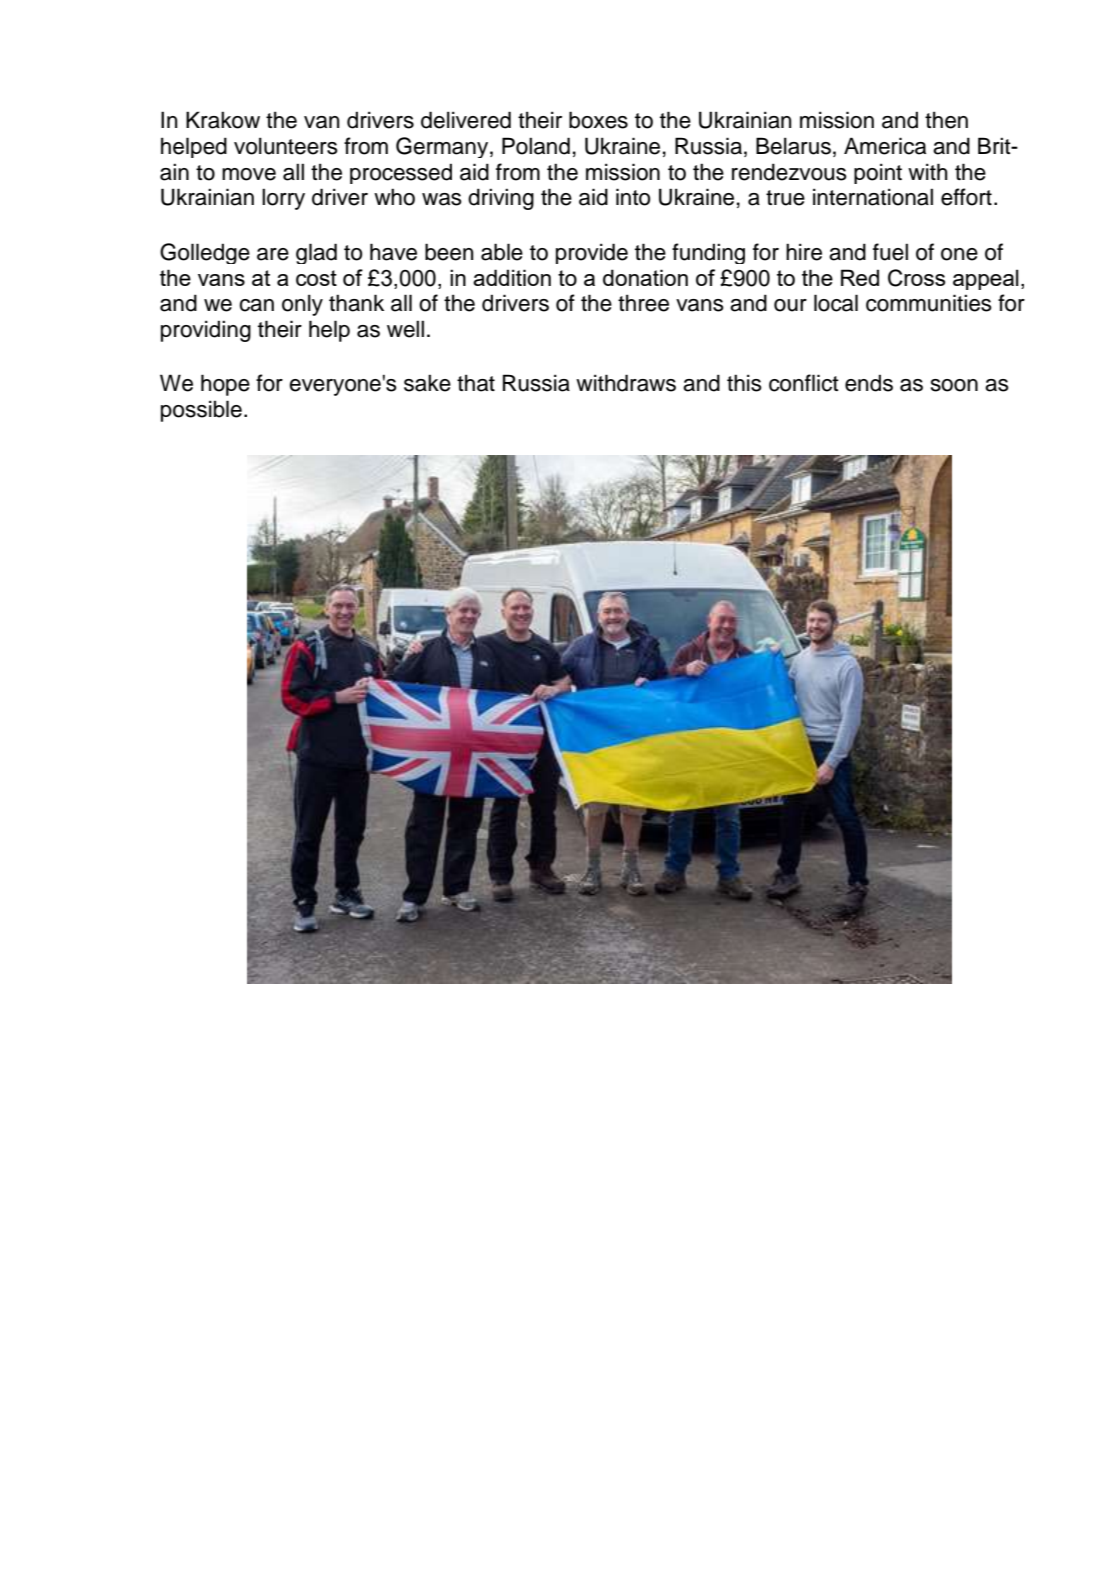 This screenshot has width=1119, height=1582. What do you see at coordinates (201, 411) in the screenshot?
I see `possible` at bounding box center [201, 411].
